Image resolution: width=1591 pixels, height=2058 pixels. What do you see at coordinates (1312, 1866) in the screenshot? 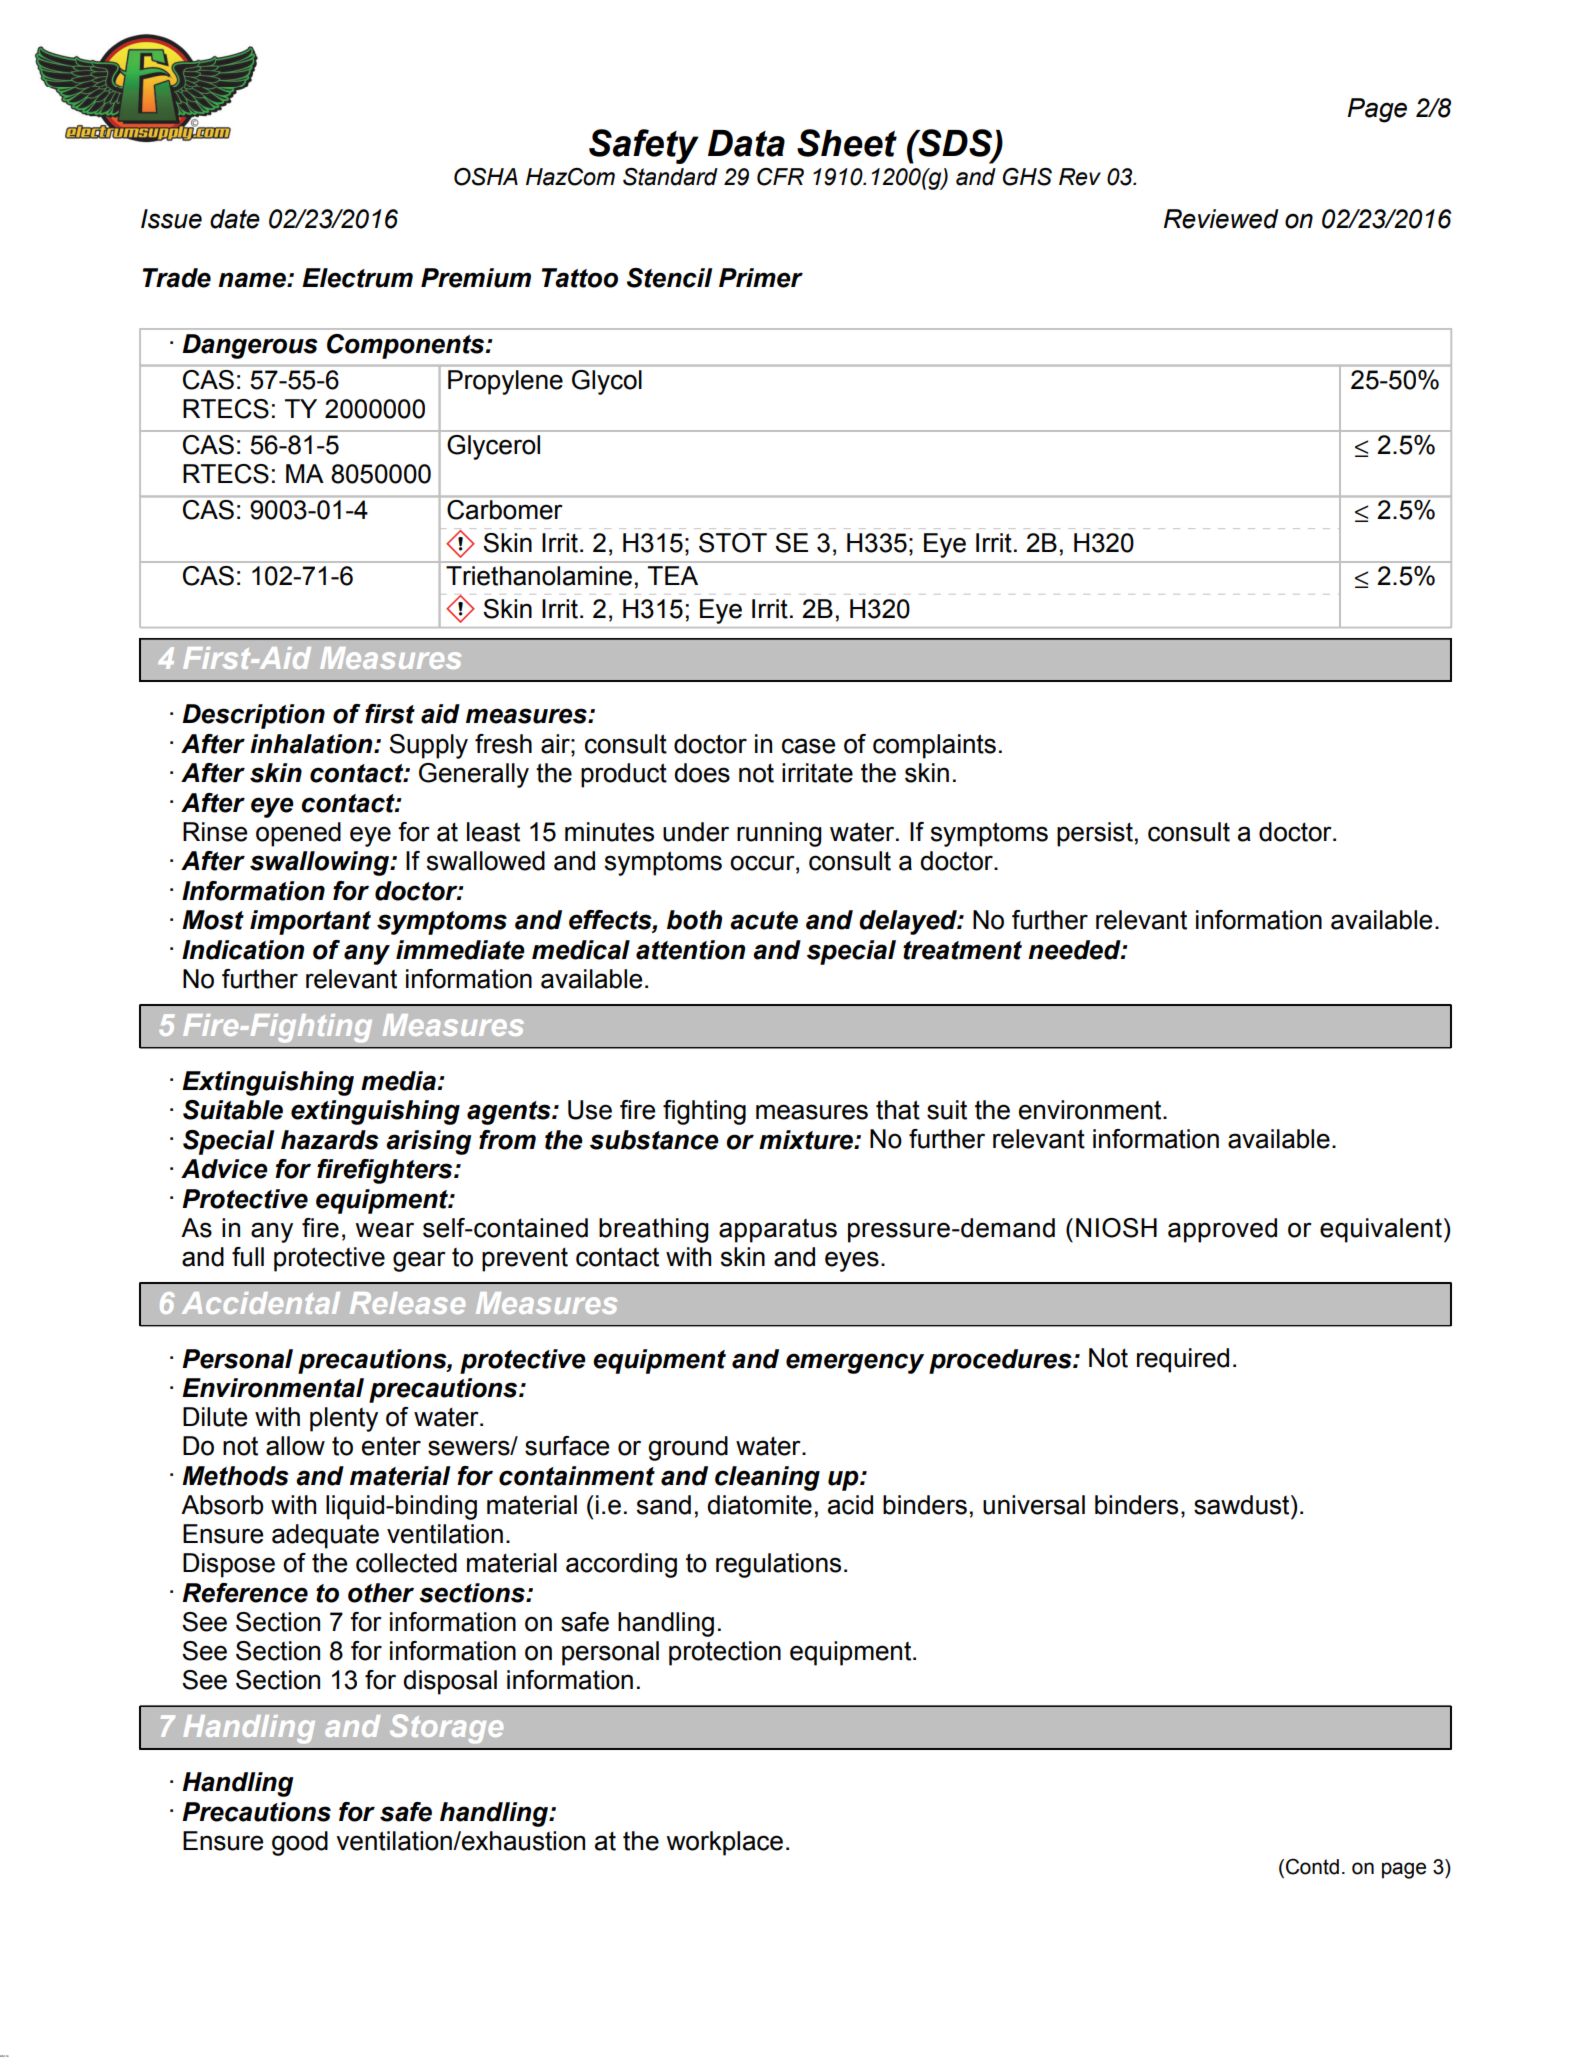
I see `Contd` at bounding box center [1312, 1866].
